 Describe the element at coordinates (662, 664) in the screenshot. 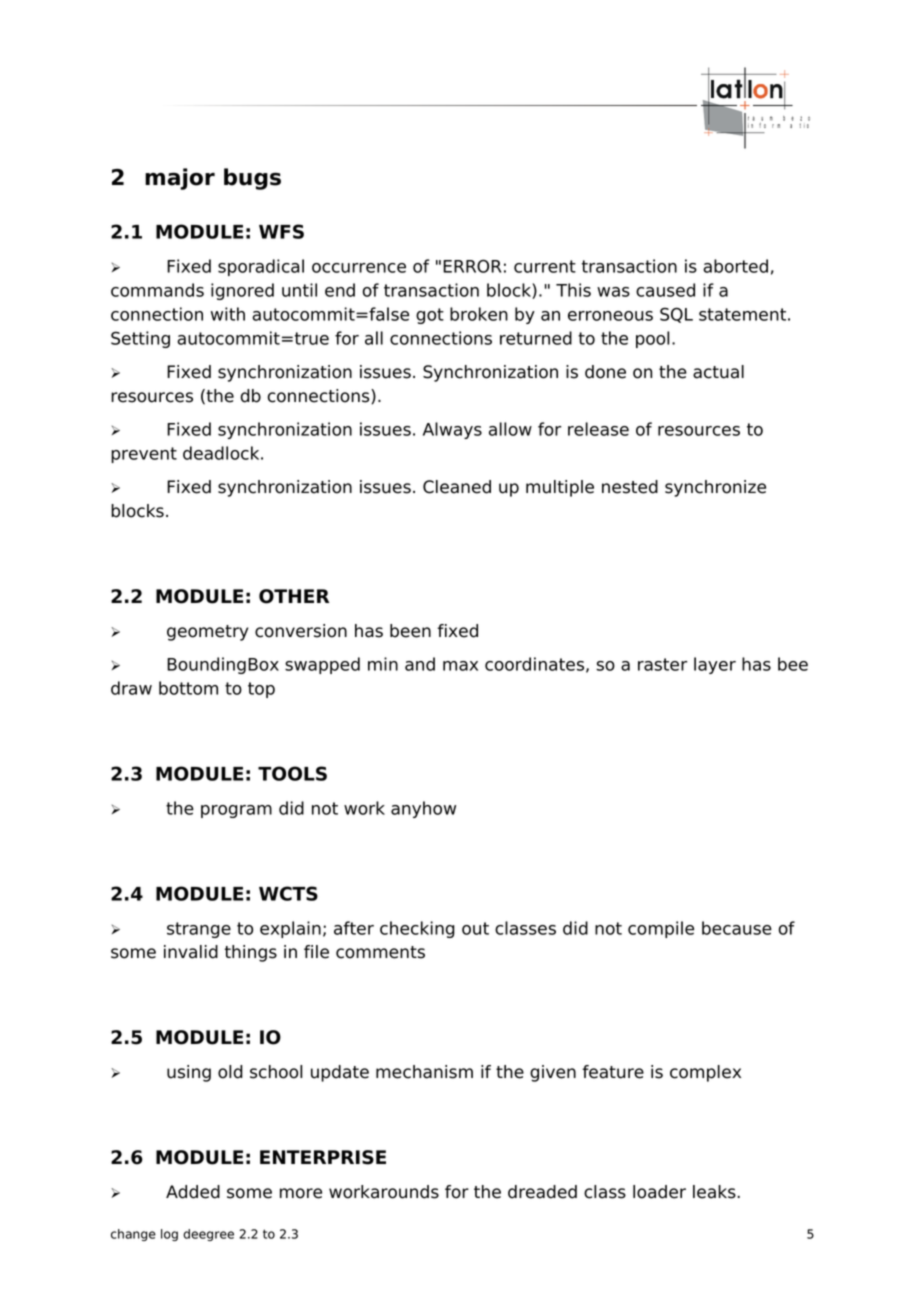

I see `raster` at that location.
